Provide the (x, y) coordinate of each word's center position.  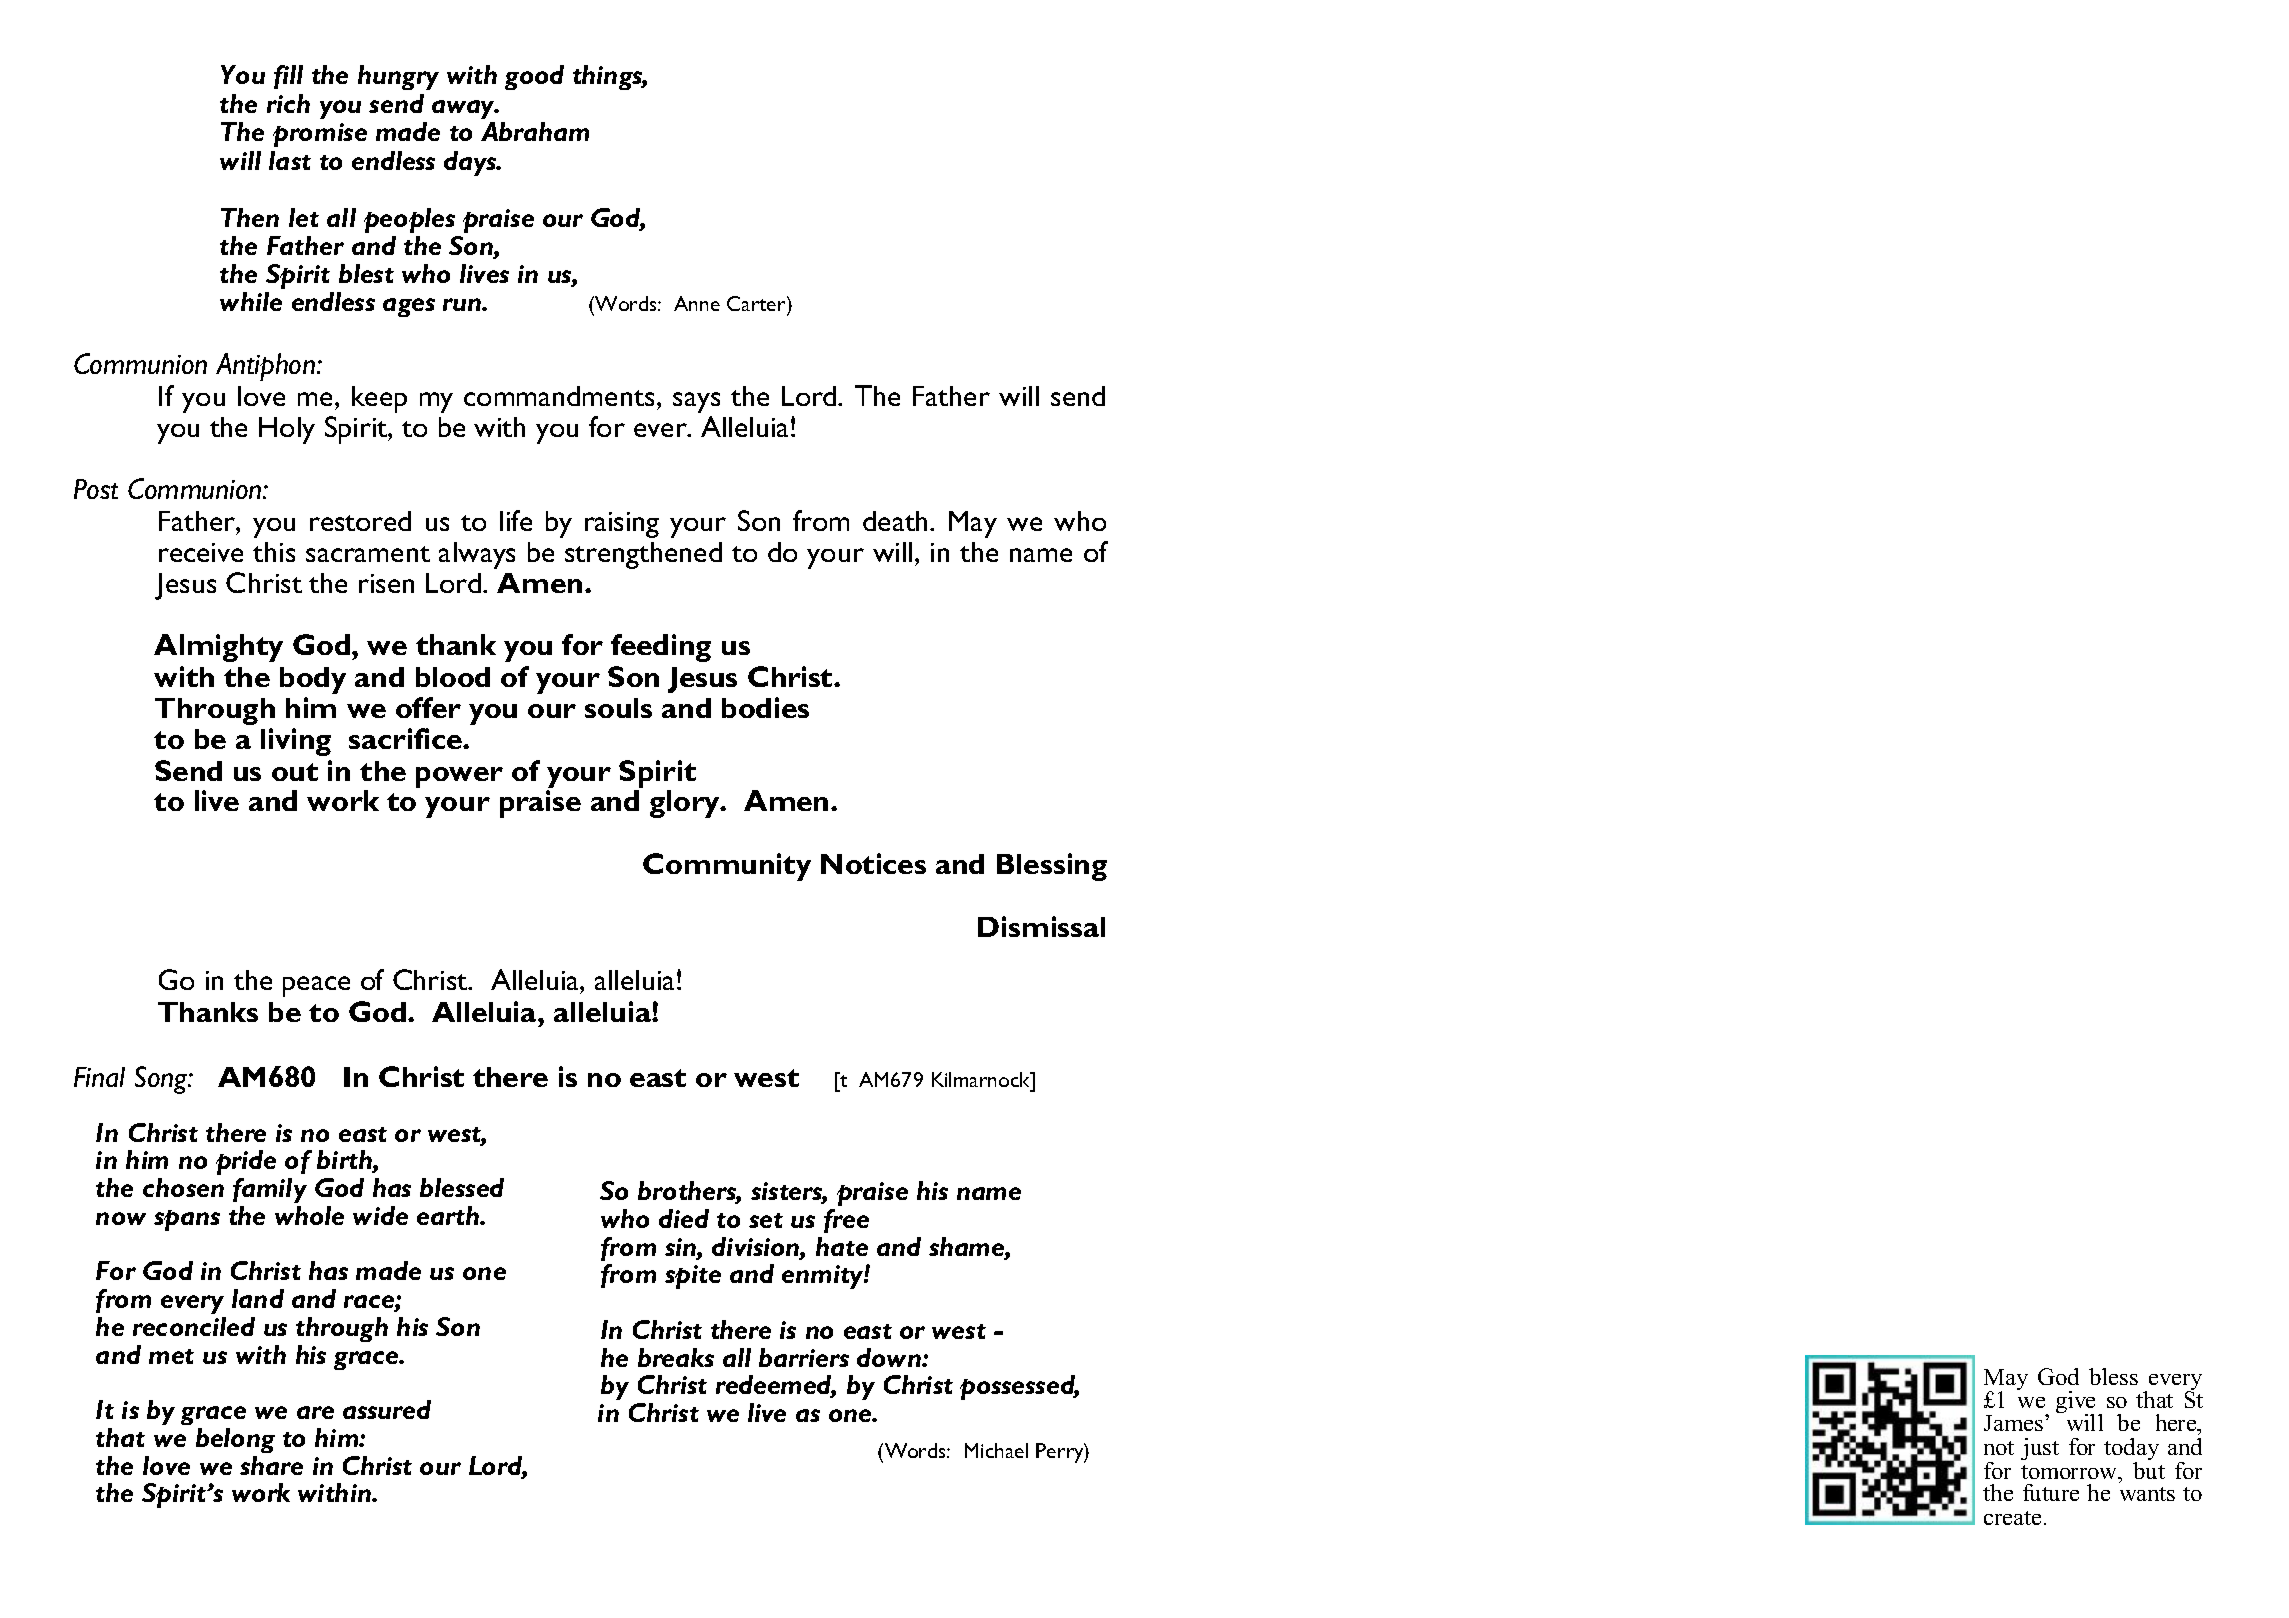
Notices (873, 863)
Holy (287, 430)
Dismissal (1041, 926)
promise (320, 135)
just (2040, 1449)
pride (246, 1162)
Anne (697, 303)
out (295, 772)
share (271, 1465)
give (2077, 1403)
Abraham (535, 131)
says (696, 402)
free (846, 1221)
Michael (996, 1450)
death (897, 521)
